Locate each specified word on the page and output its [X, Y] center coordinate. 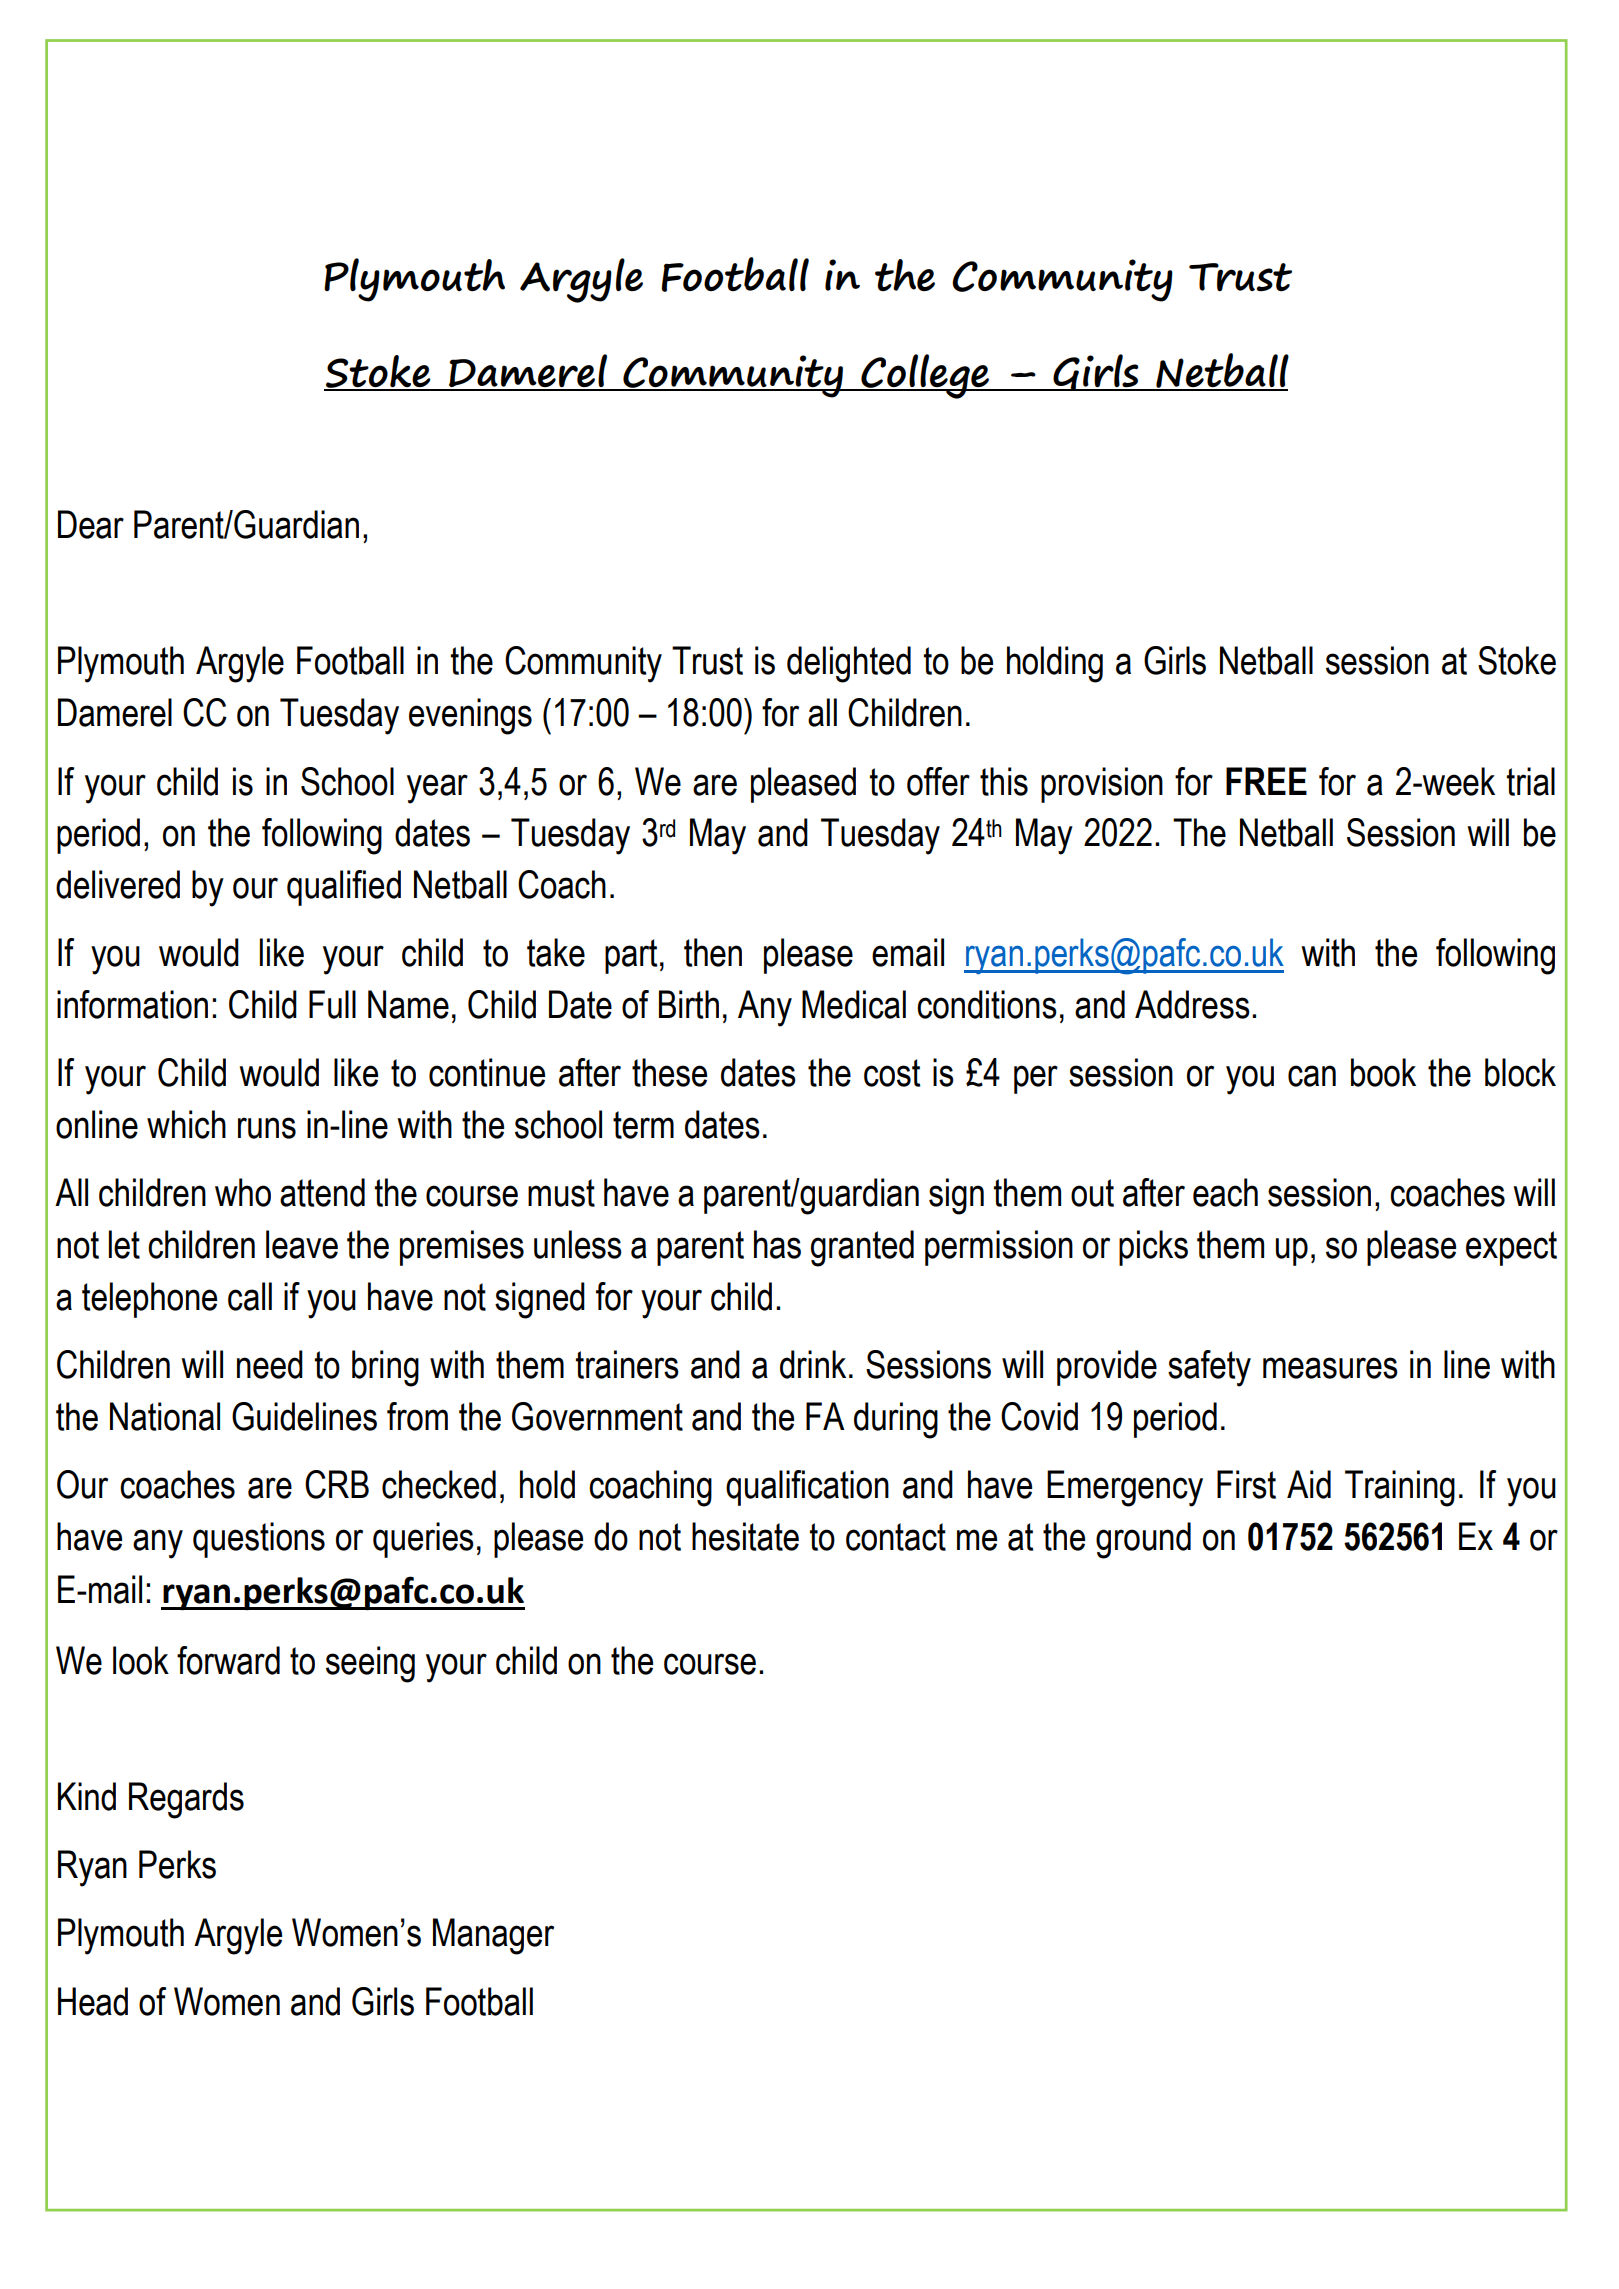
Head [93, 2001]
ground [1143, 1540]
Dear [91, 524]
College [925, 376]
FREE [1266, 781]
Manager [493, 1936]
